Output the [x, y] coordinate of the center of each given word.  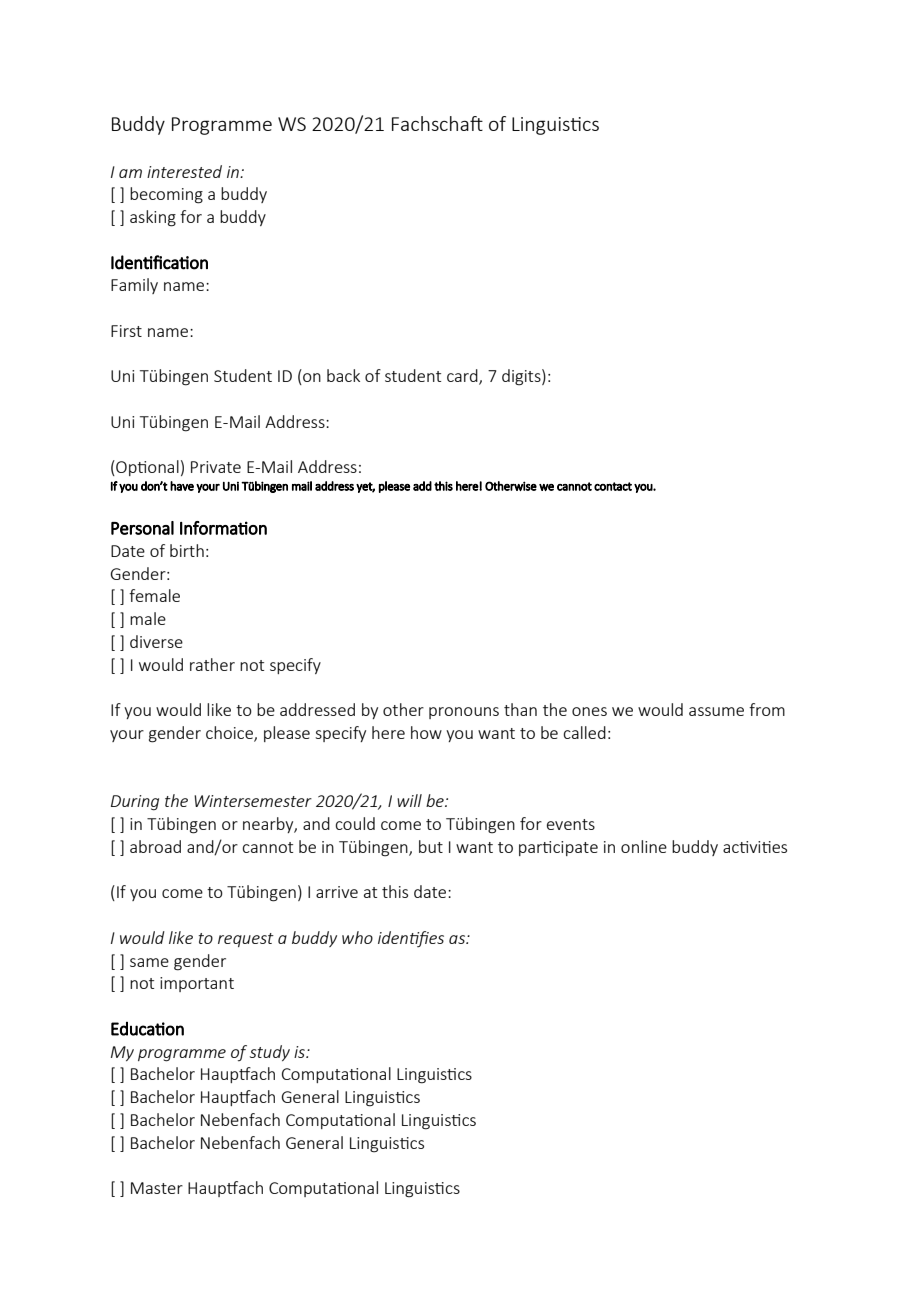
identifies [411, 939]
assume [716, 711]
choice [230, 734]
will [409, 800]
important [197, 984]
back [343, 375]
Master [157, 1188]
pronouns [464, 713]
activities [755, 847]
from [767, 709]
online [644, 846]
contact [613, 486]
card [463, 377]
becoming [166, 195]
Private [216, 467]
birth [187, 550]
